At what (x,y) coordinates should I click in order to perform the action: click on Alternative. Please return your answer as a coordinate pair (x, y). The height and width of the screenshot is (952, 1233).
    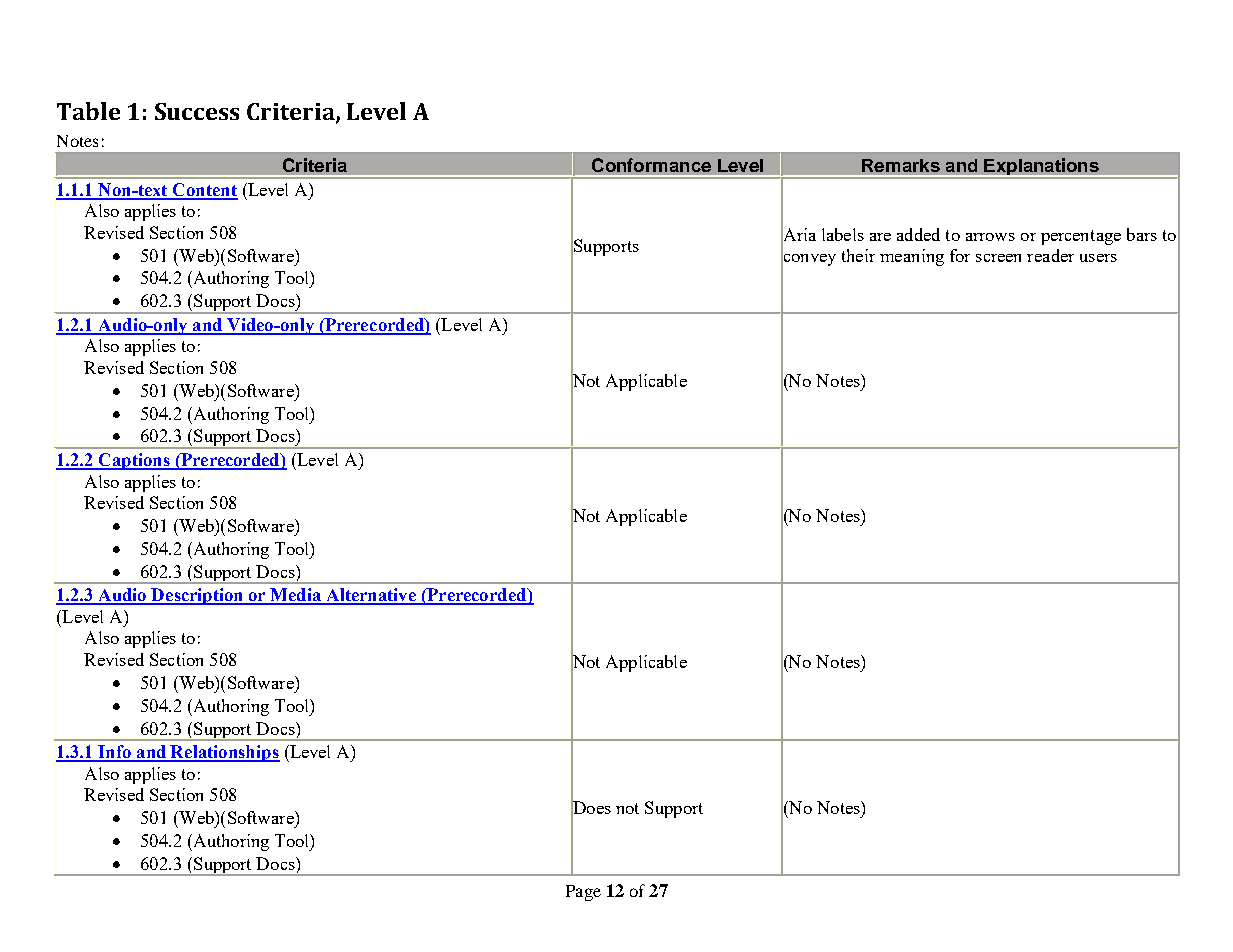
    Looking at the image, I should click on (371, 596).
